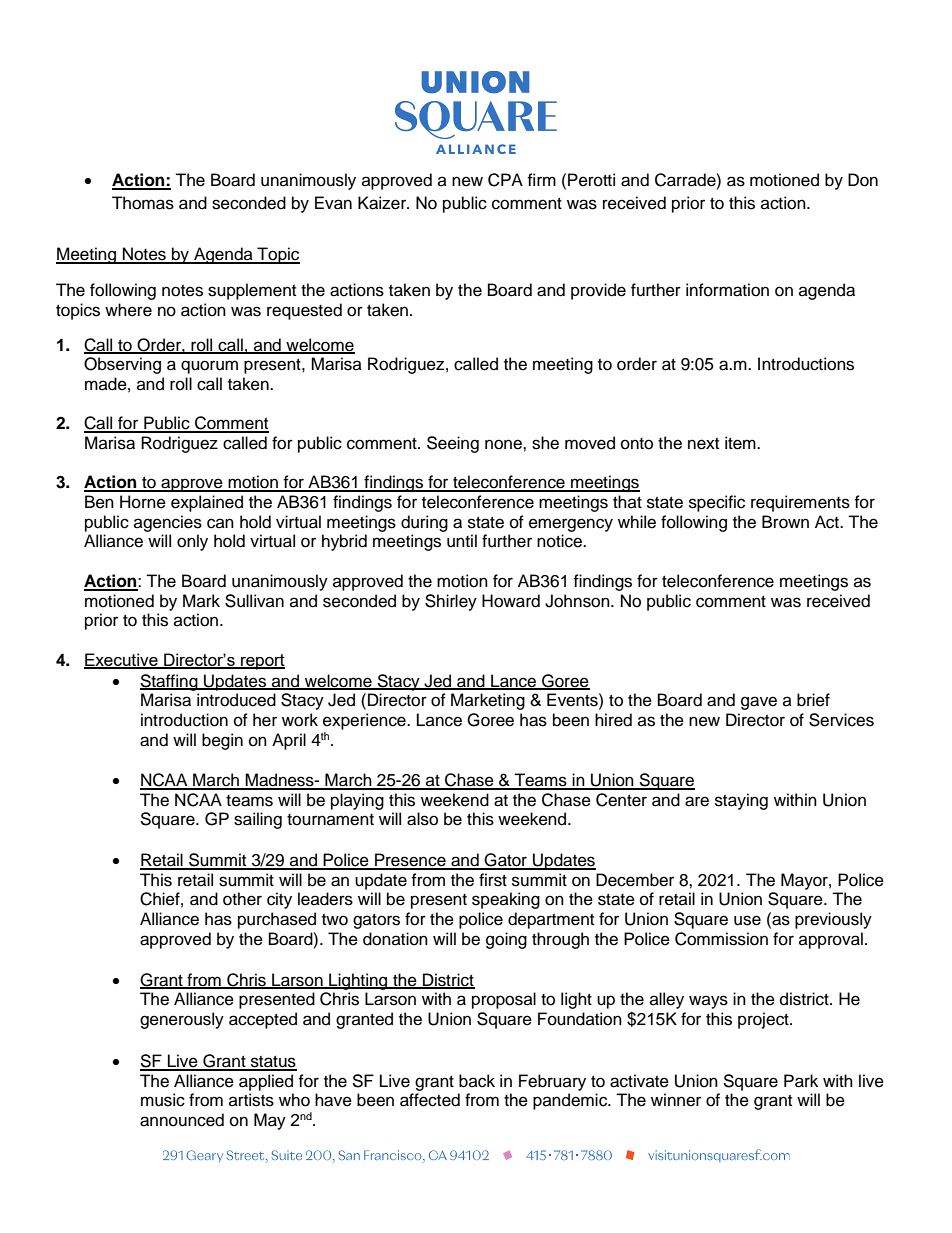  I want to click on Park, so click(801, 1081).
